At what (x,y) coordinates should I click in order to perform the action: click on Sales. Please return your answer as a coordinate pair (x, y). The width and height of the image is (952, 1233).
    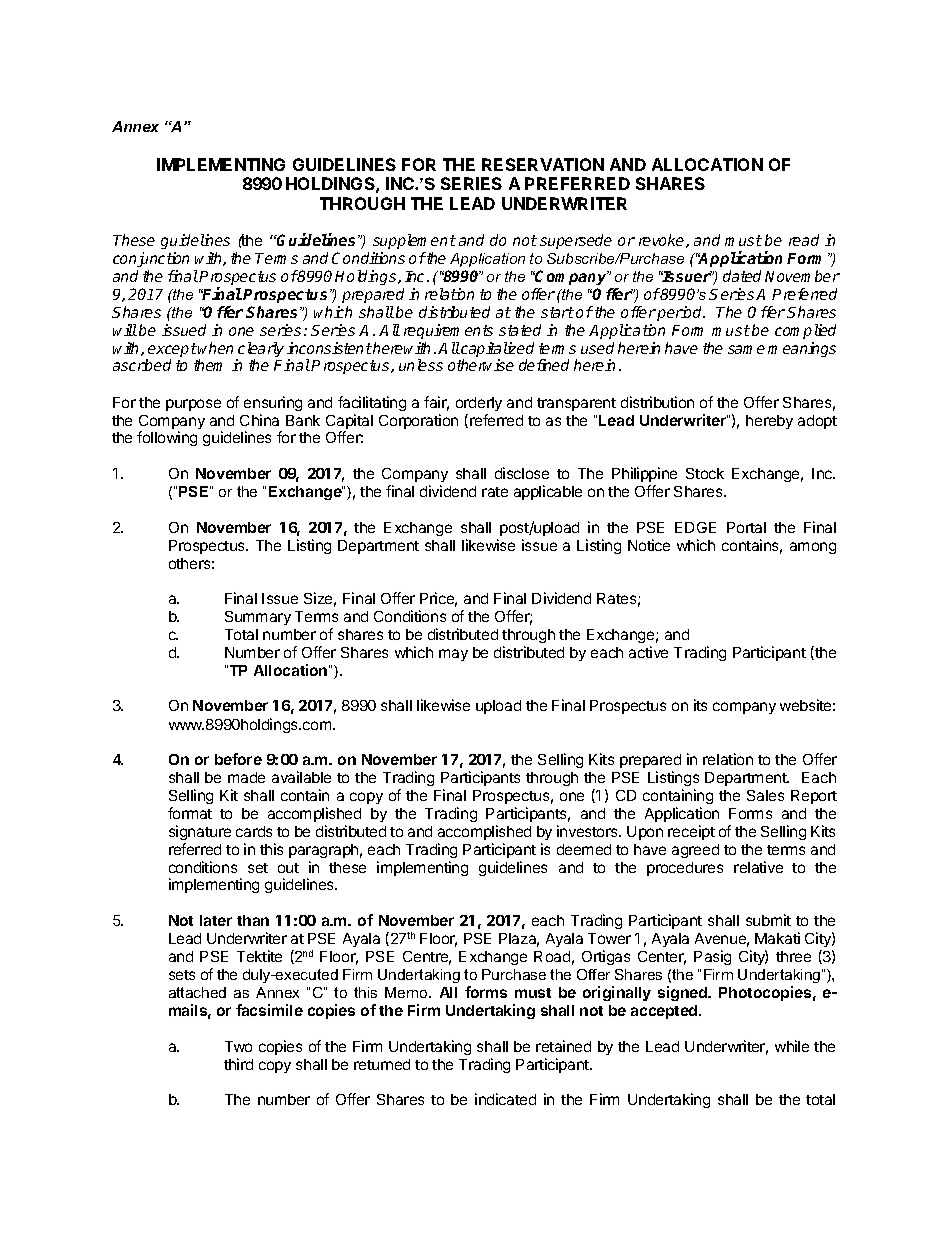
    Looking at the image, I should click on (765, 795).
